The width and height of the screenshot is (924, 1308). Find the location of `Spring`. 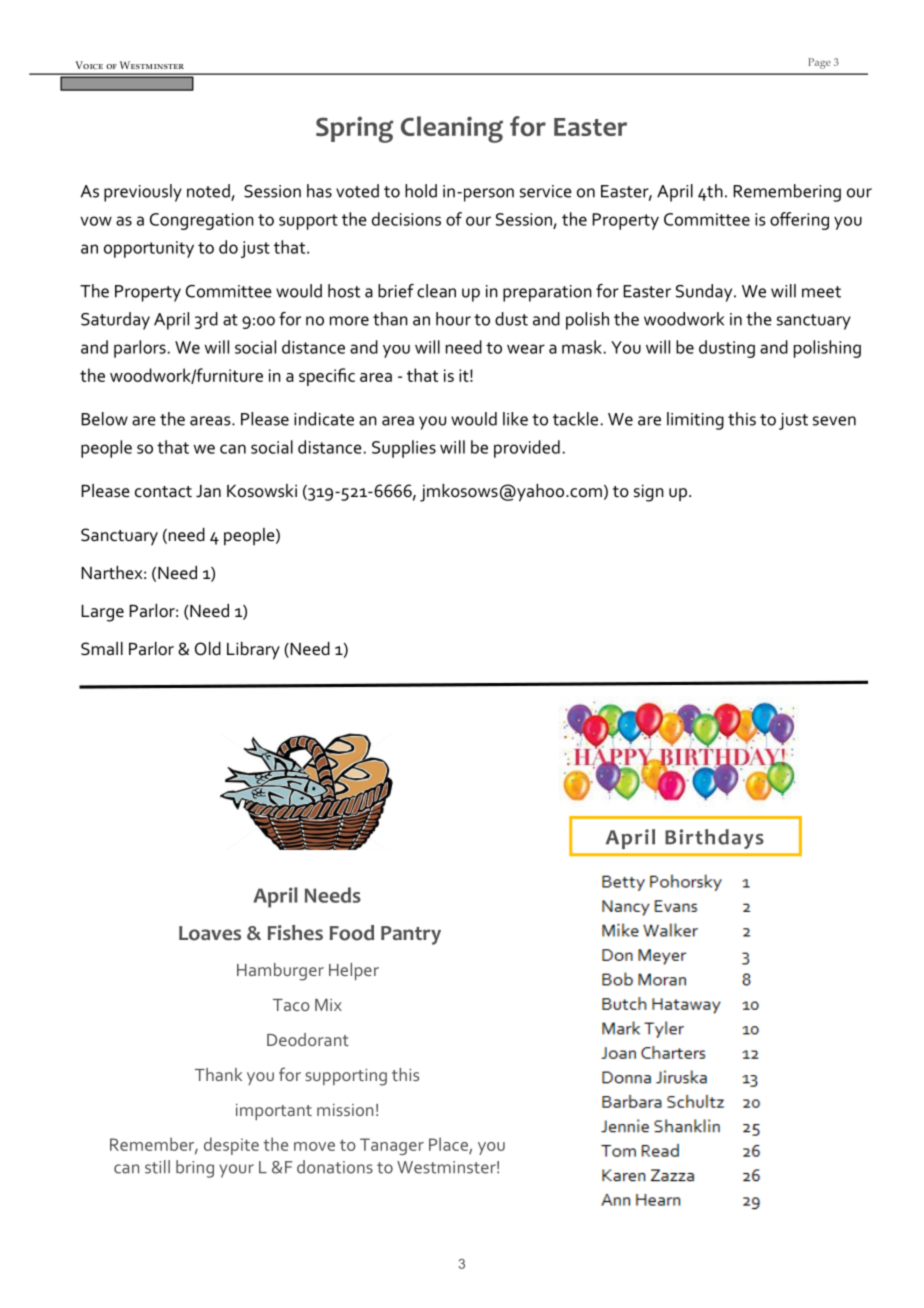

Spring is located at coordinates (355, 129).
